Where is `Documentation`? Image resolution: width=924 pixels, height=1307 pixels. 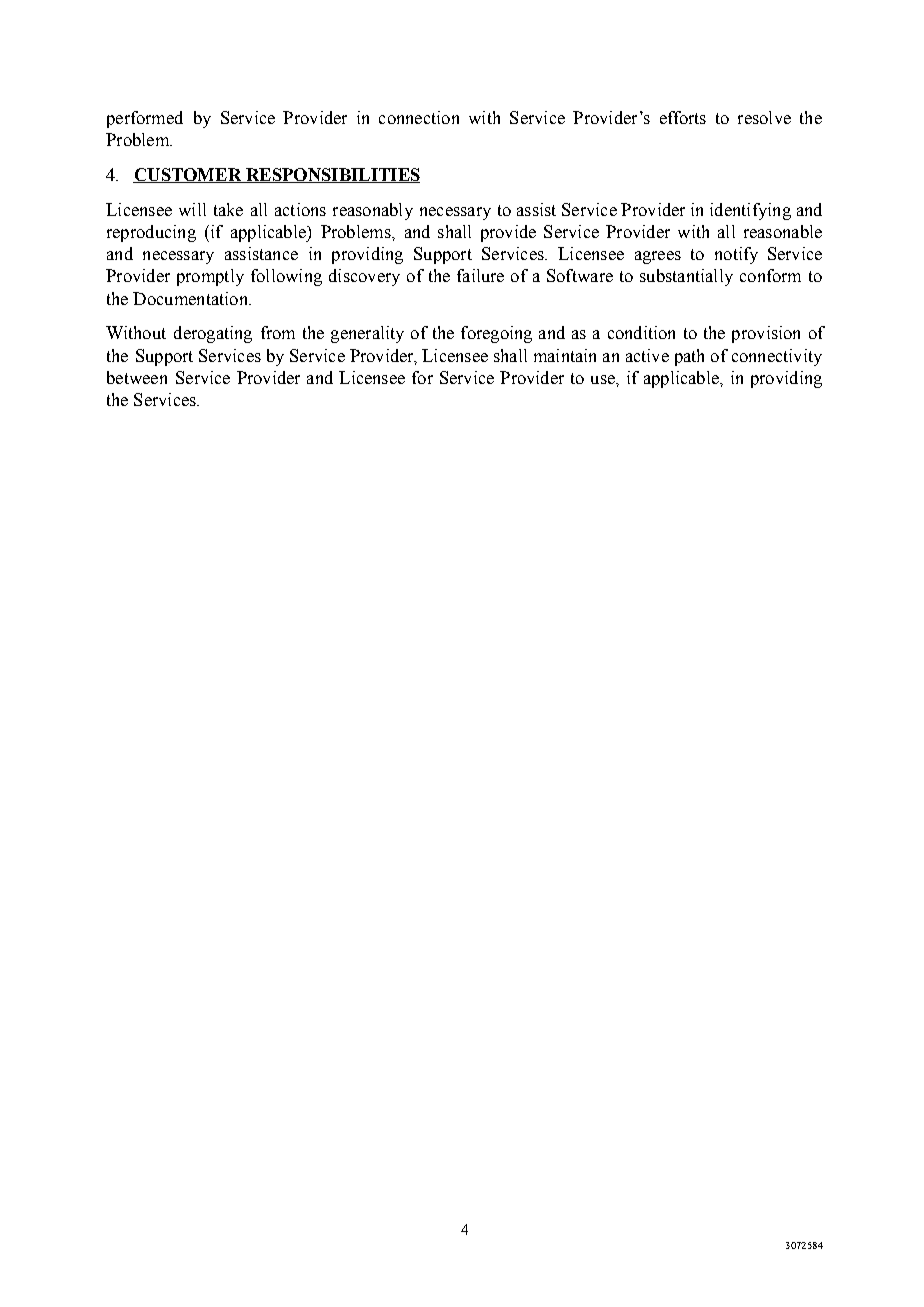
Documentation is located at coordinates (191, 298).
